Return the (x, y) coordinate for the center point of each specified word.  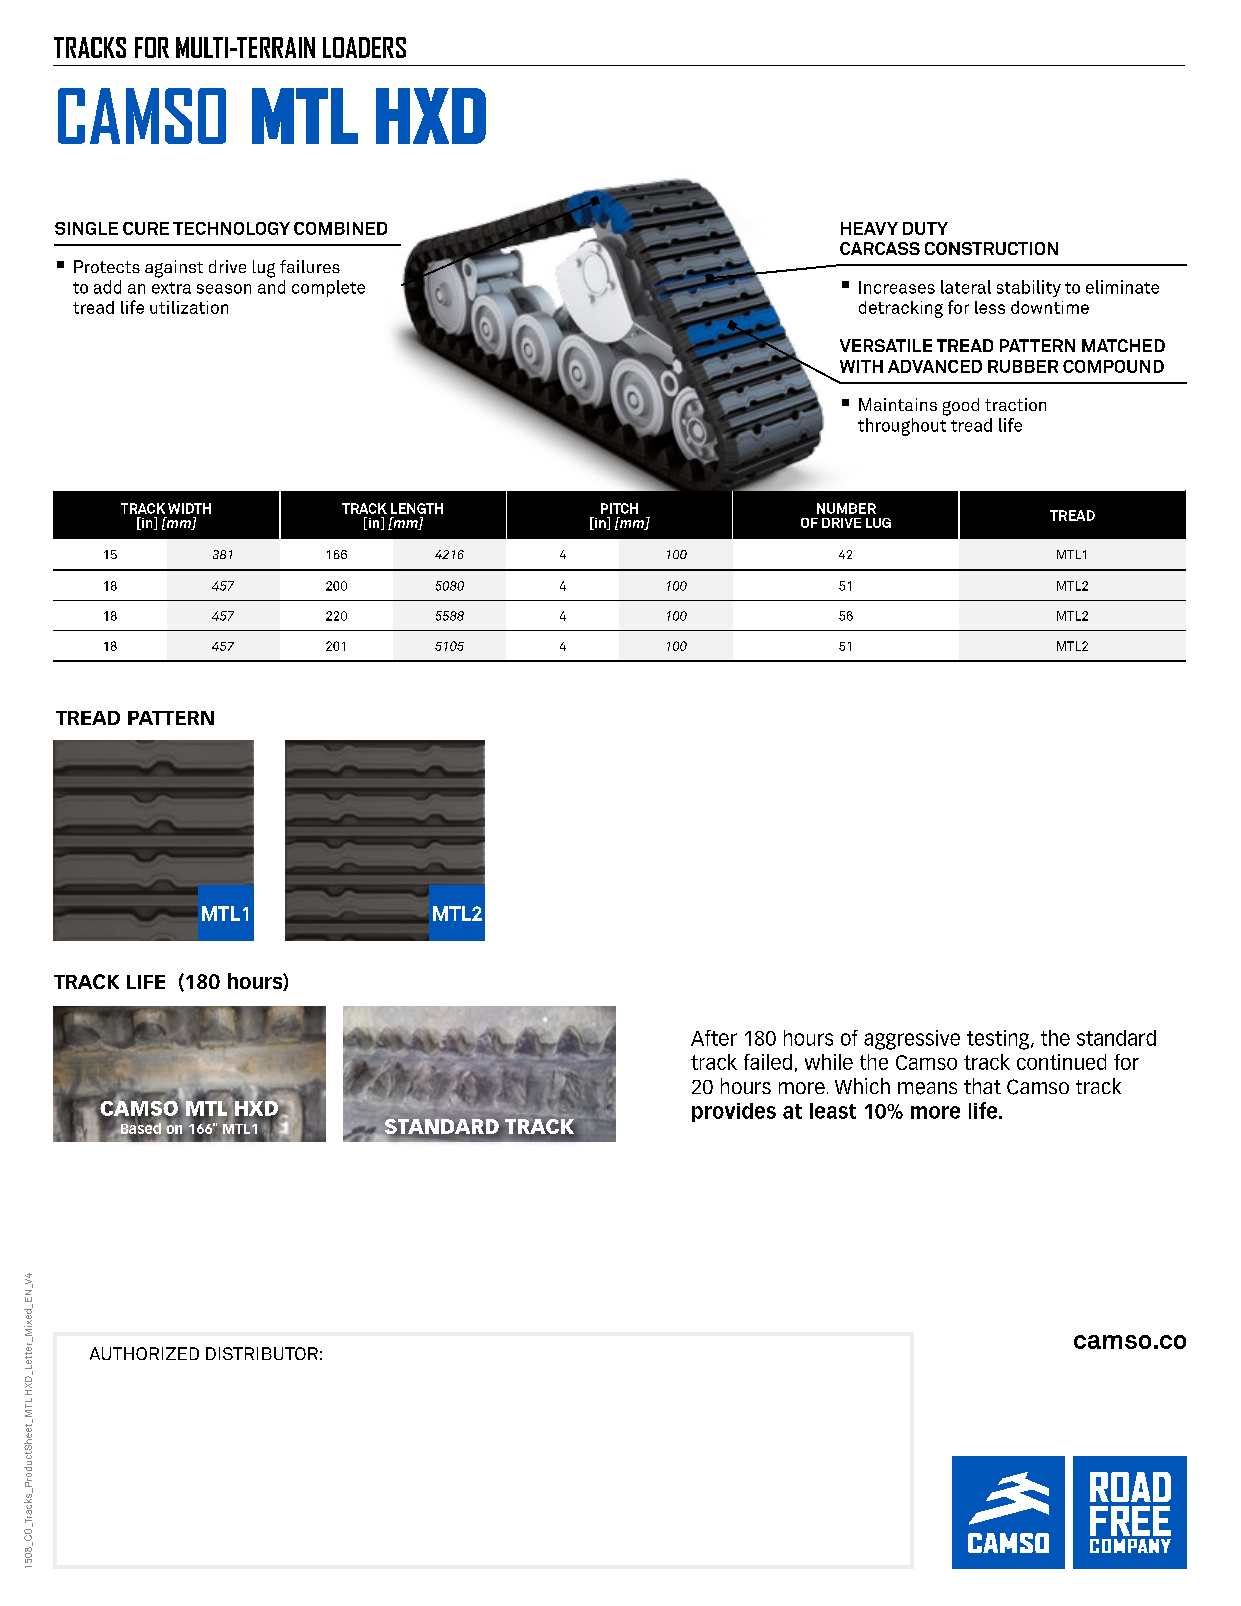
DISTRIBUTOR (262, 1353)
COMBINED (340, 228)
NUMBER (846, 508)
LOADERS (364, 47)
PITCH (619, 508)
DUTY (925, 228)
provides (734, 1112)
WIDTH (189, 508)
